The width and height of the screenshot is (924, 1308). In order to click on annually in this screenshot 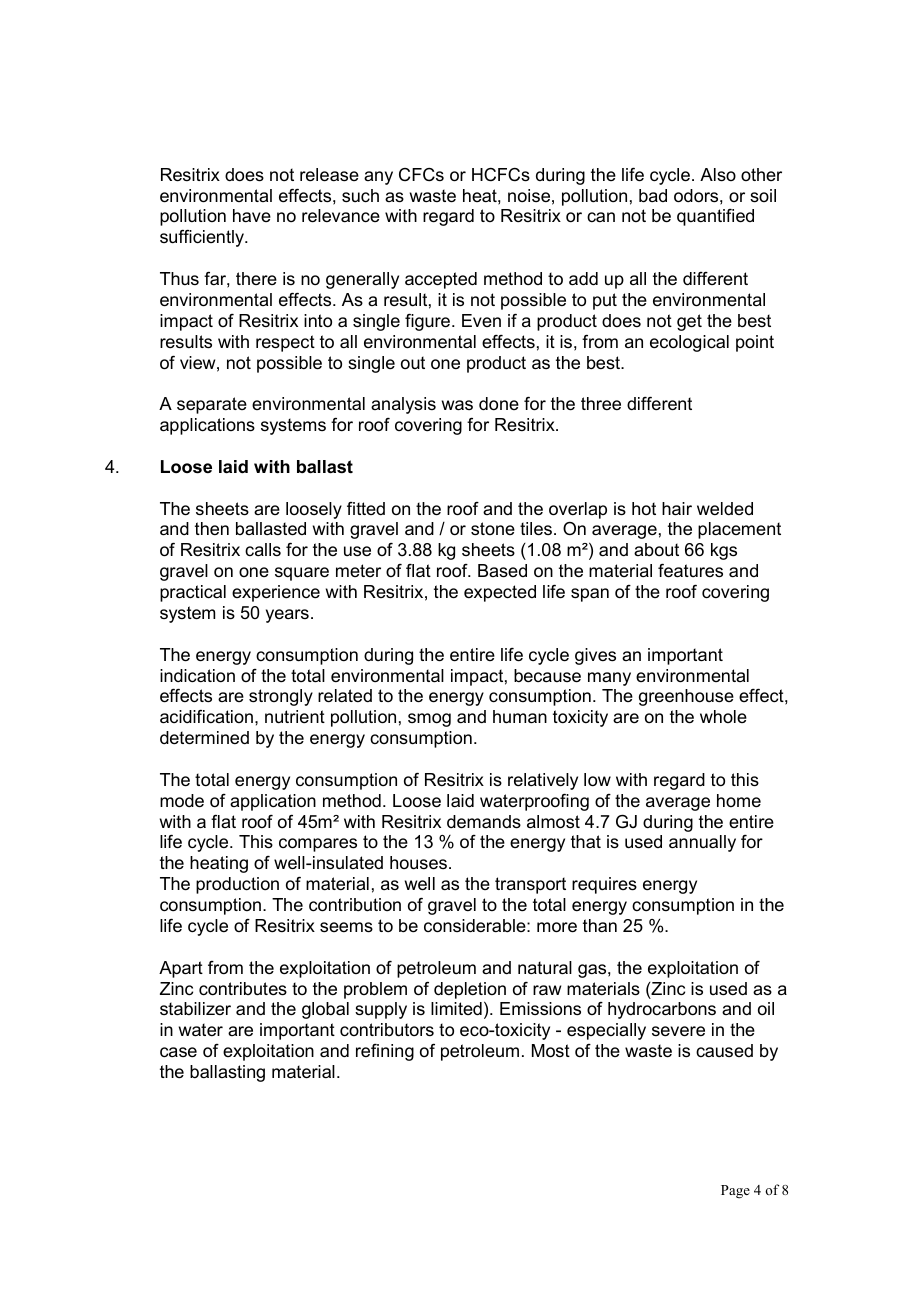, I will do `click(702, 843)`.
